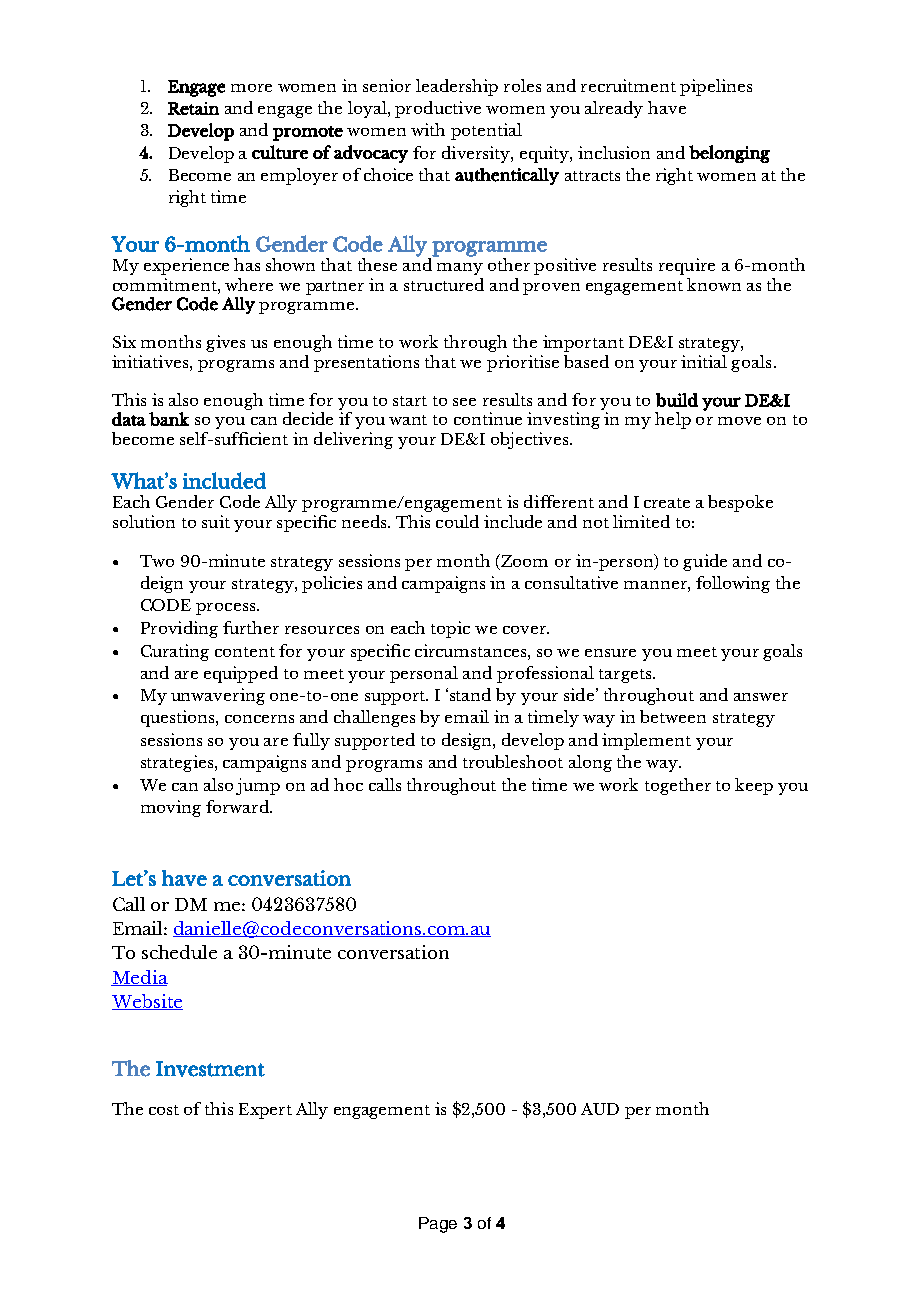 This screenshot has height=1308, width=924. I want to click on cost, so click(164, 1110).
